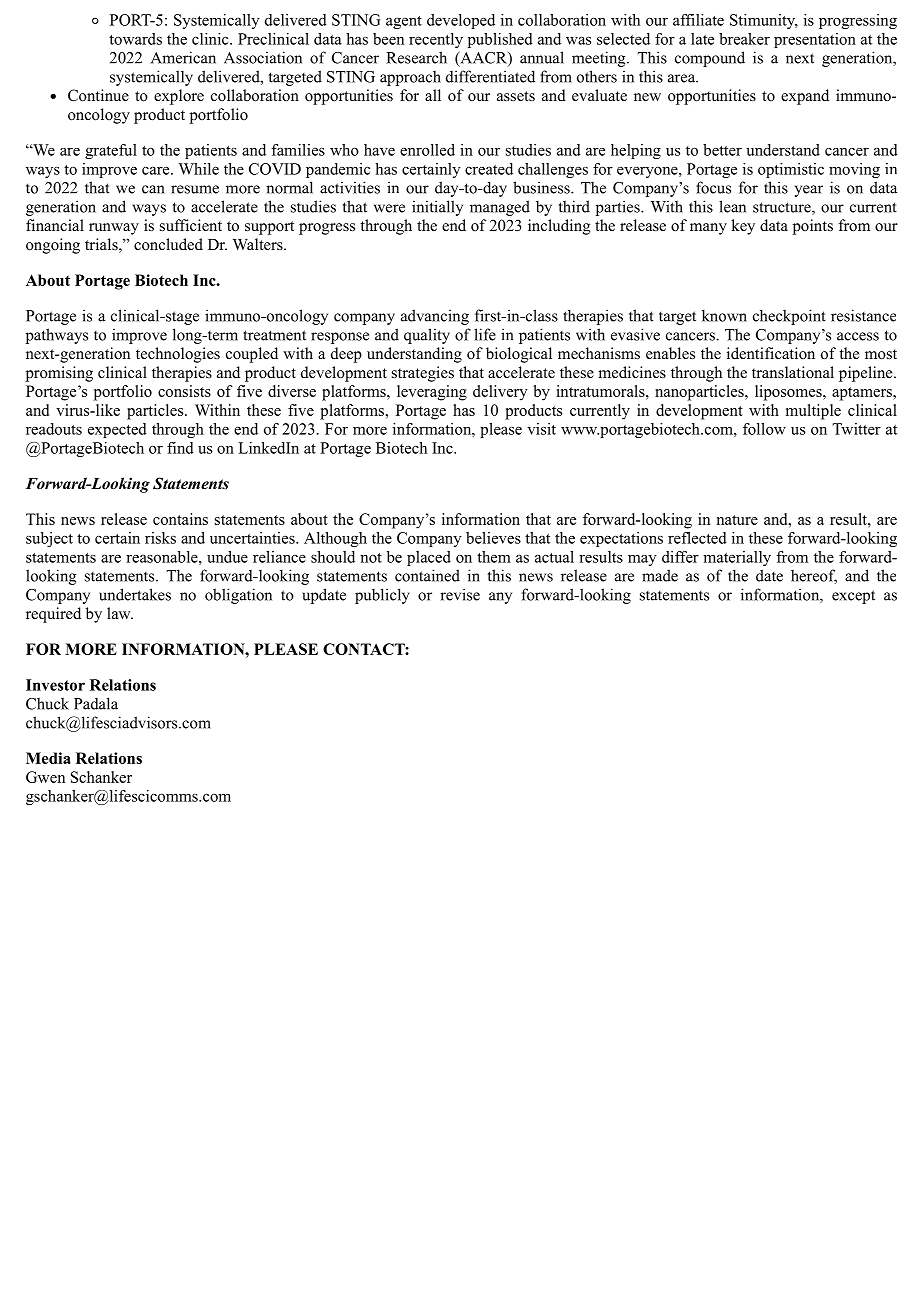 The width and height of the screenshot is (924, 1308). Describe the element at coordinates (814, 576) in the screenshot. I see `hereof` at that location.
